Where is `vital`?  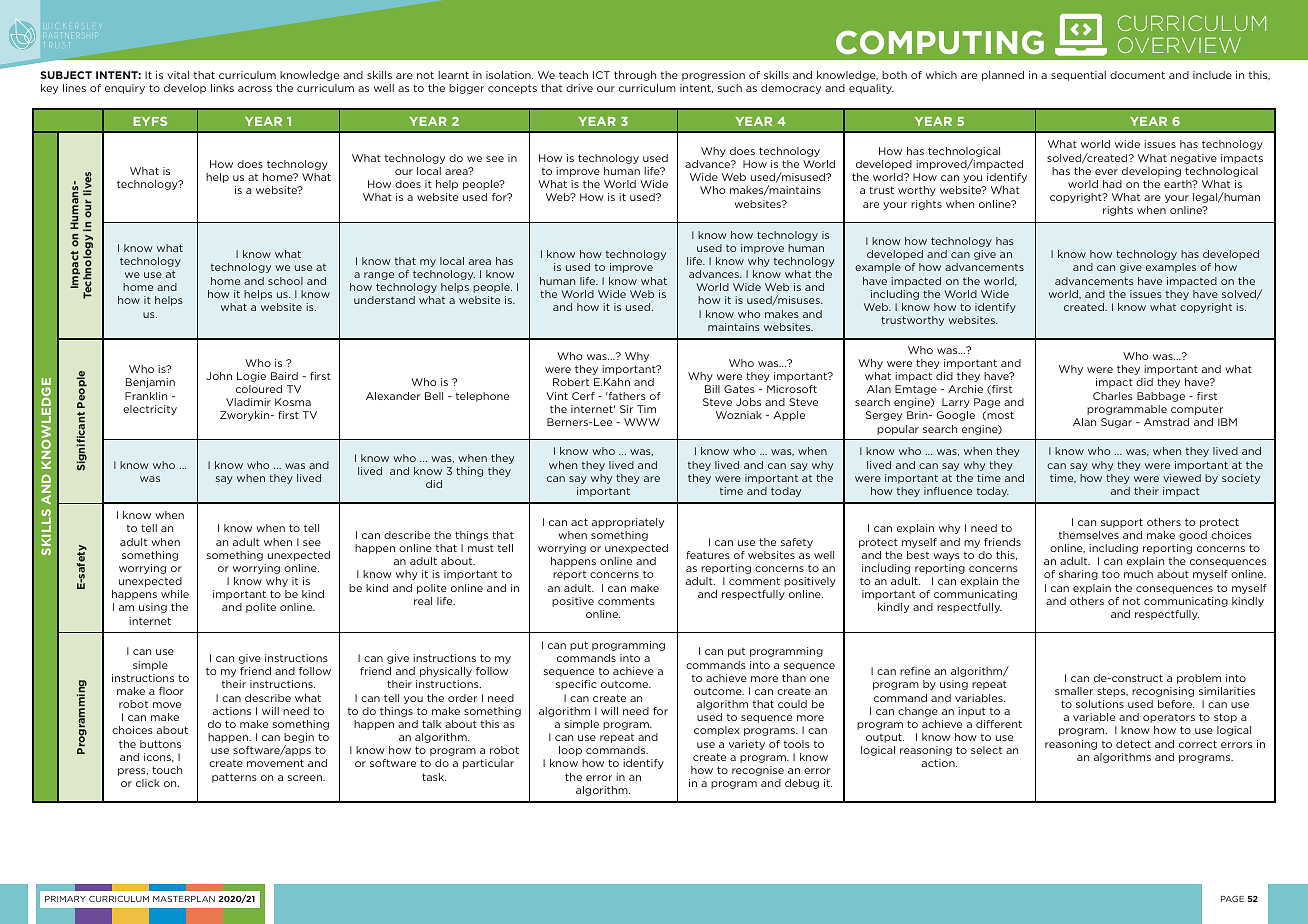 vital is located at coordinates (178, 75).
